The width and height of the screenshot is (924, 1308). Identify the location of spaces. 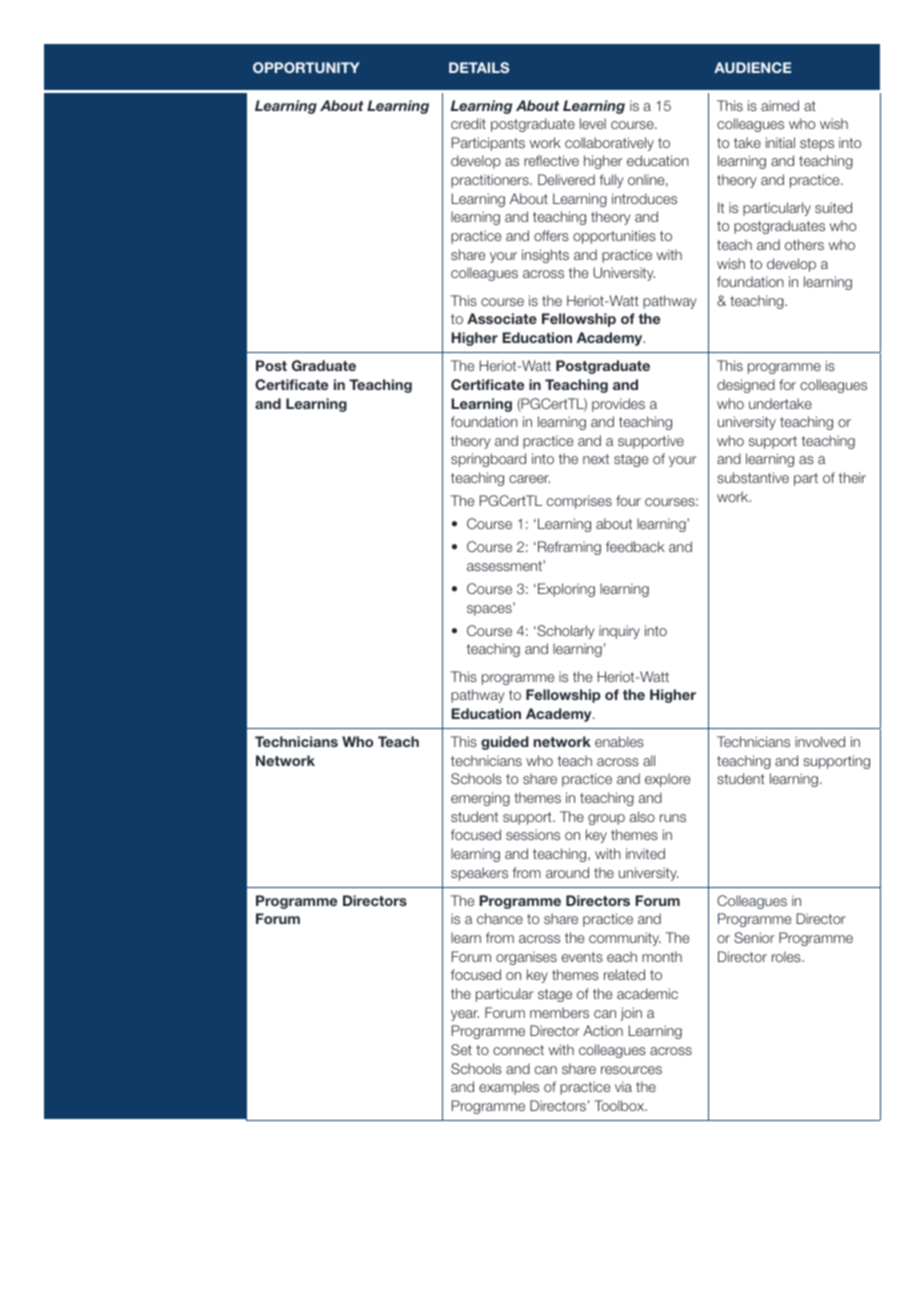
(490, 609).
